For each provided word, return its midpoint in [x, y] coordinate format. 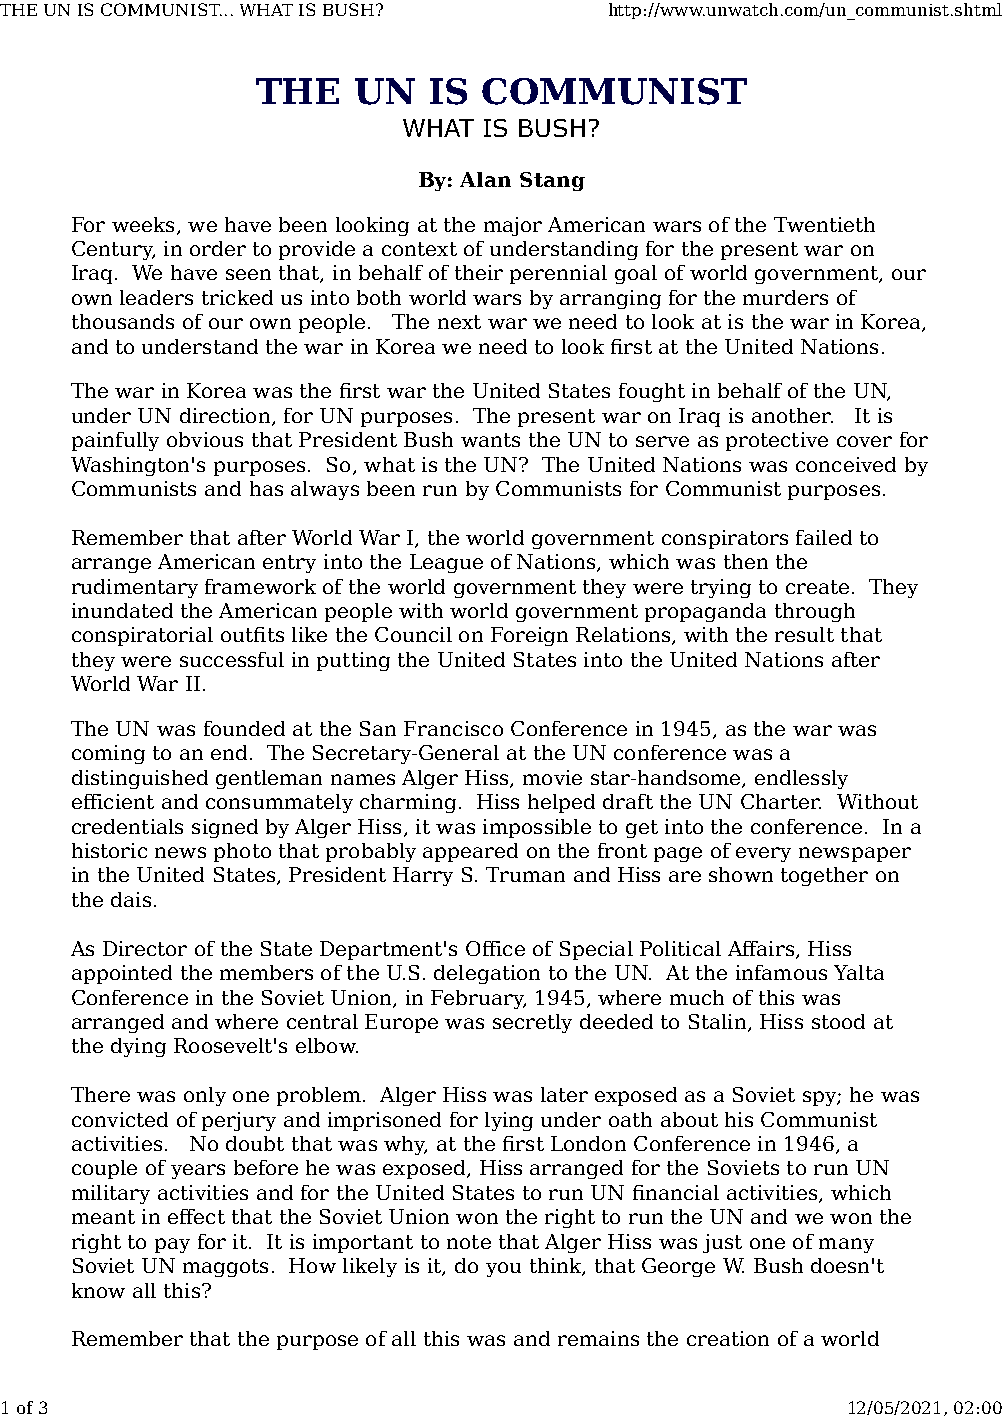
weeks [143, 224]
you [503, 1269]
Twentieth [824, 224]
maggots [225, 1268]
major [513, 226]
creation [728, 1338]
